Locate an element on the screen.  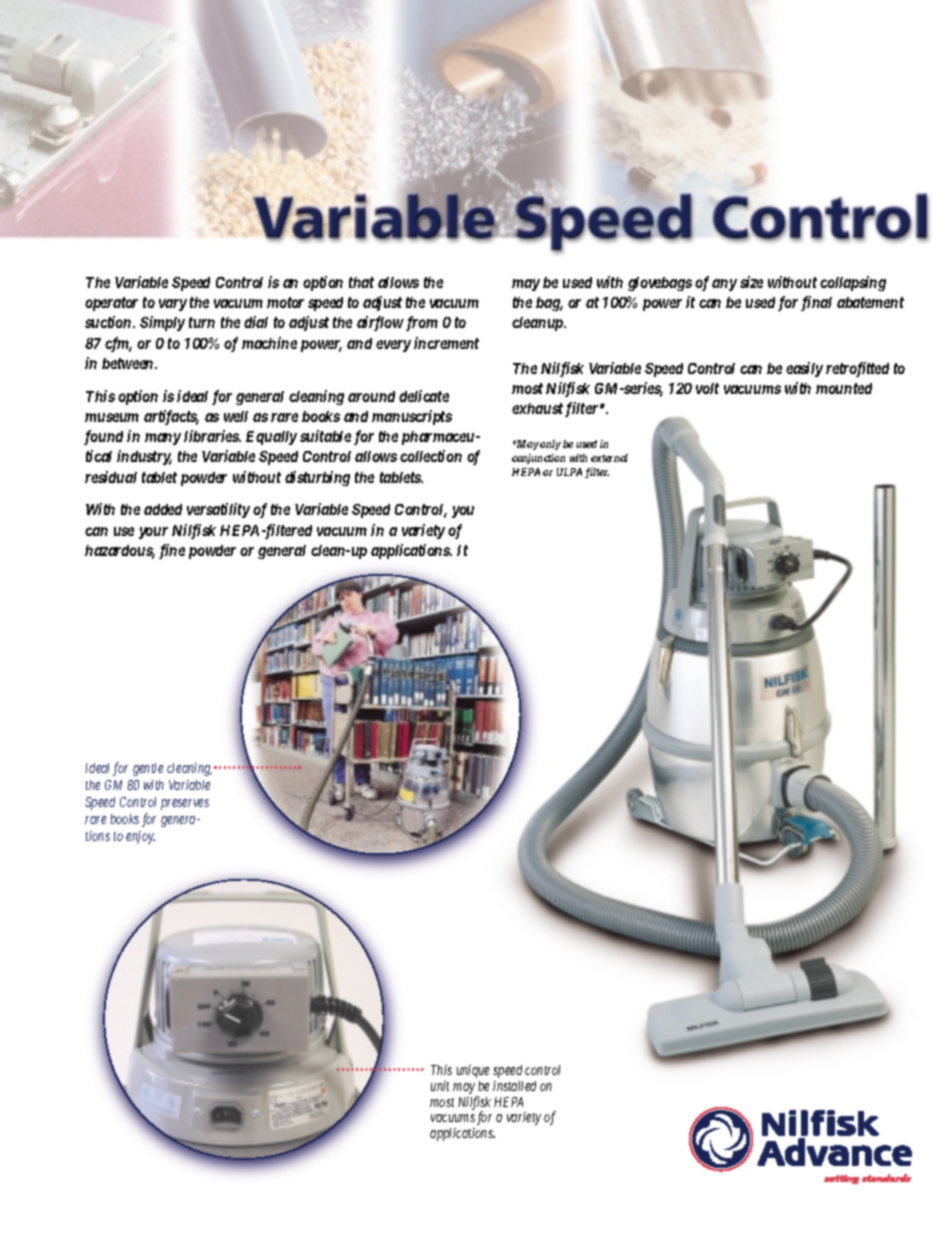
gentle is located at coordinates (148, 769).
